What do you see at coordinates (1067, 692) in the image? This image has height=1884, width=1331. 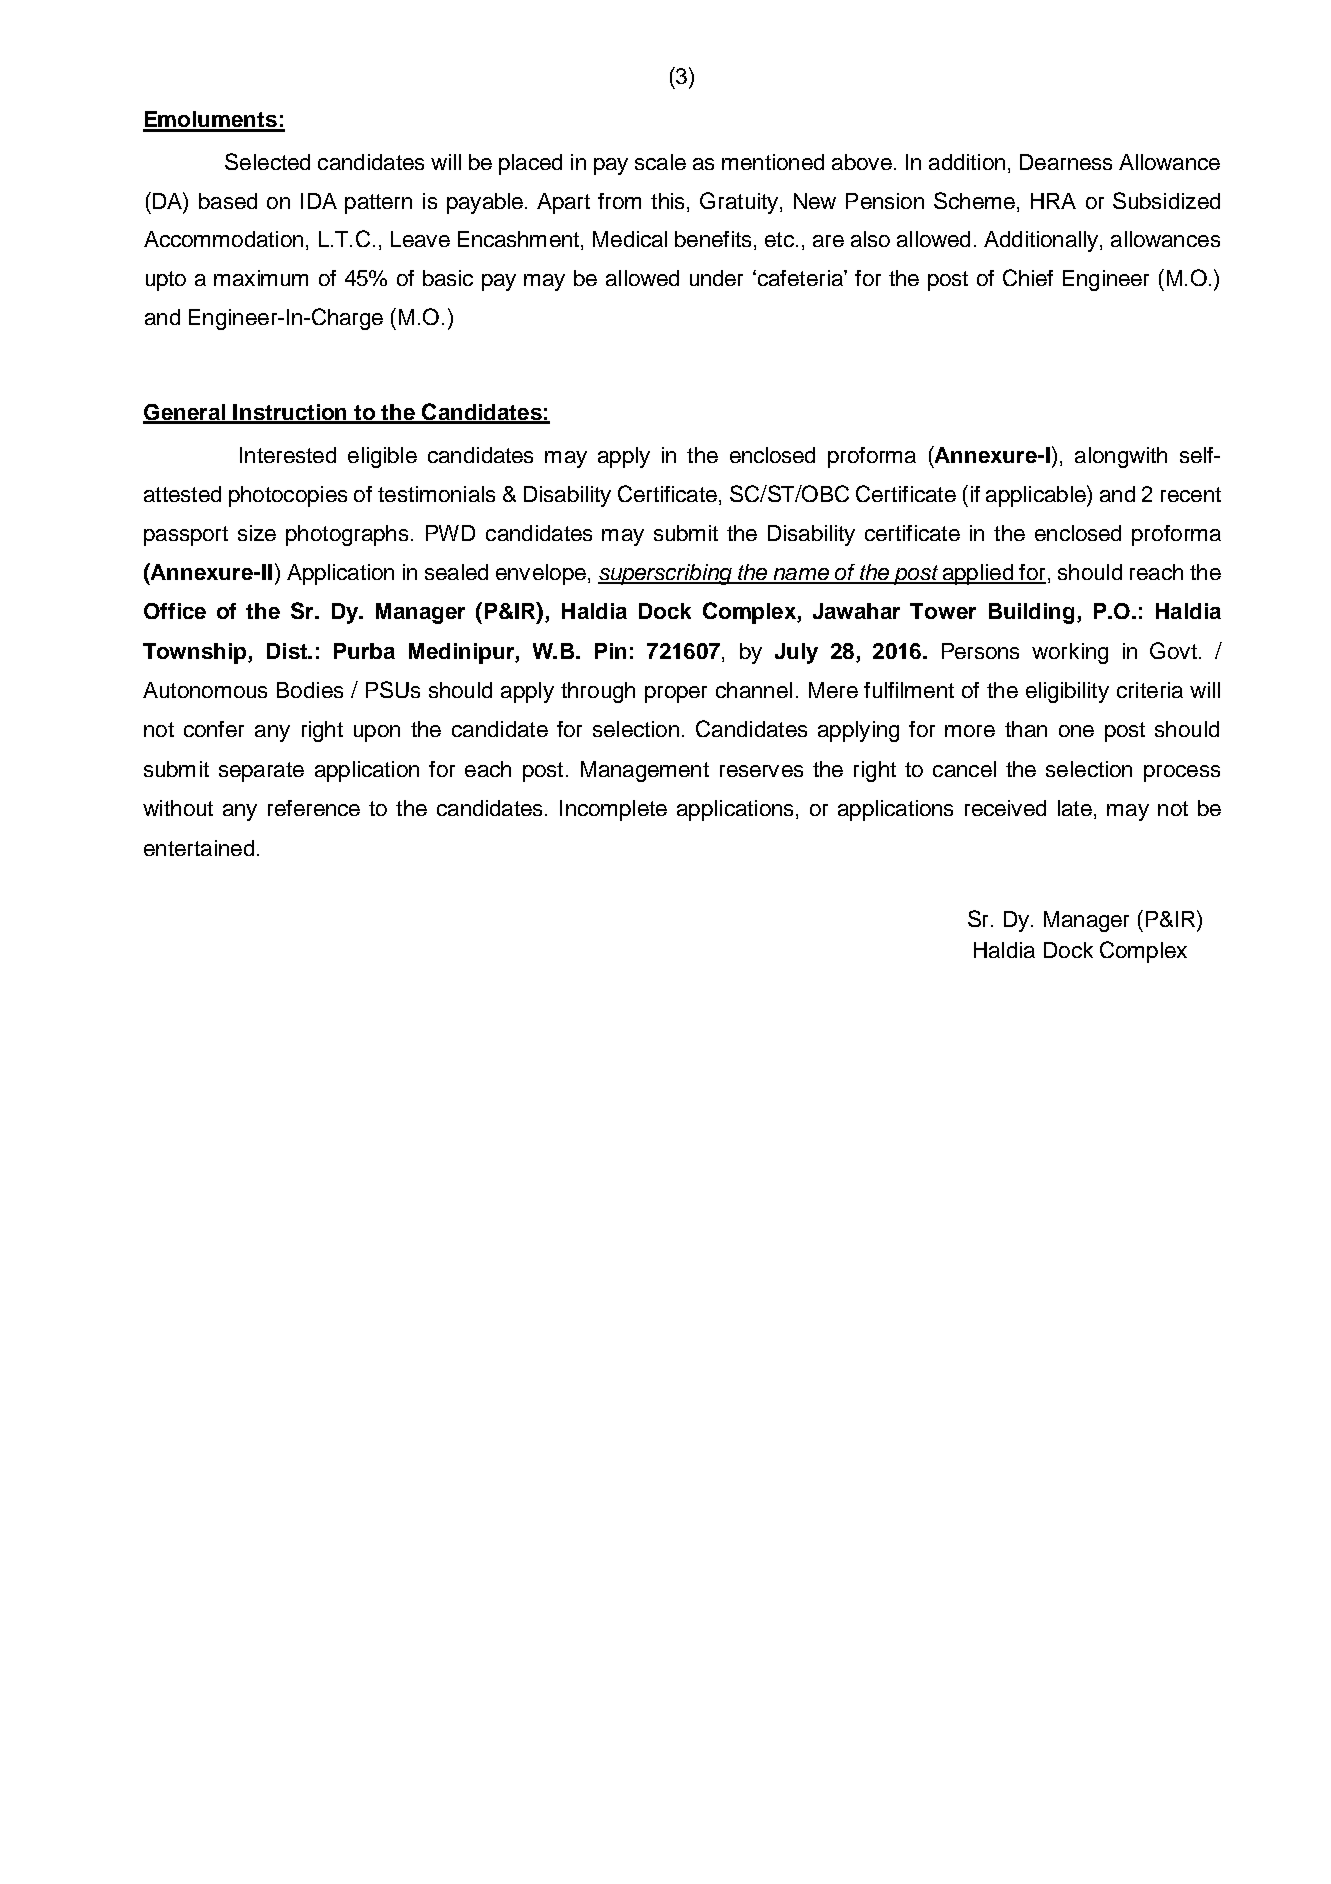 I see `eligibility` at bounding box center [1067, 692].
